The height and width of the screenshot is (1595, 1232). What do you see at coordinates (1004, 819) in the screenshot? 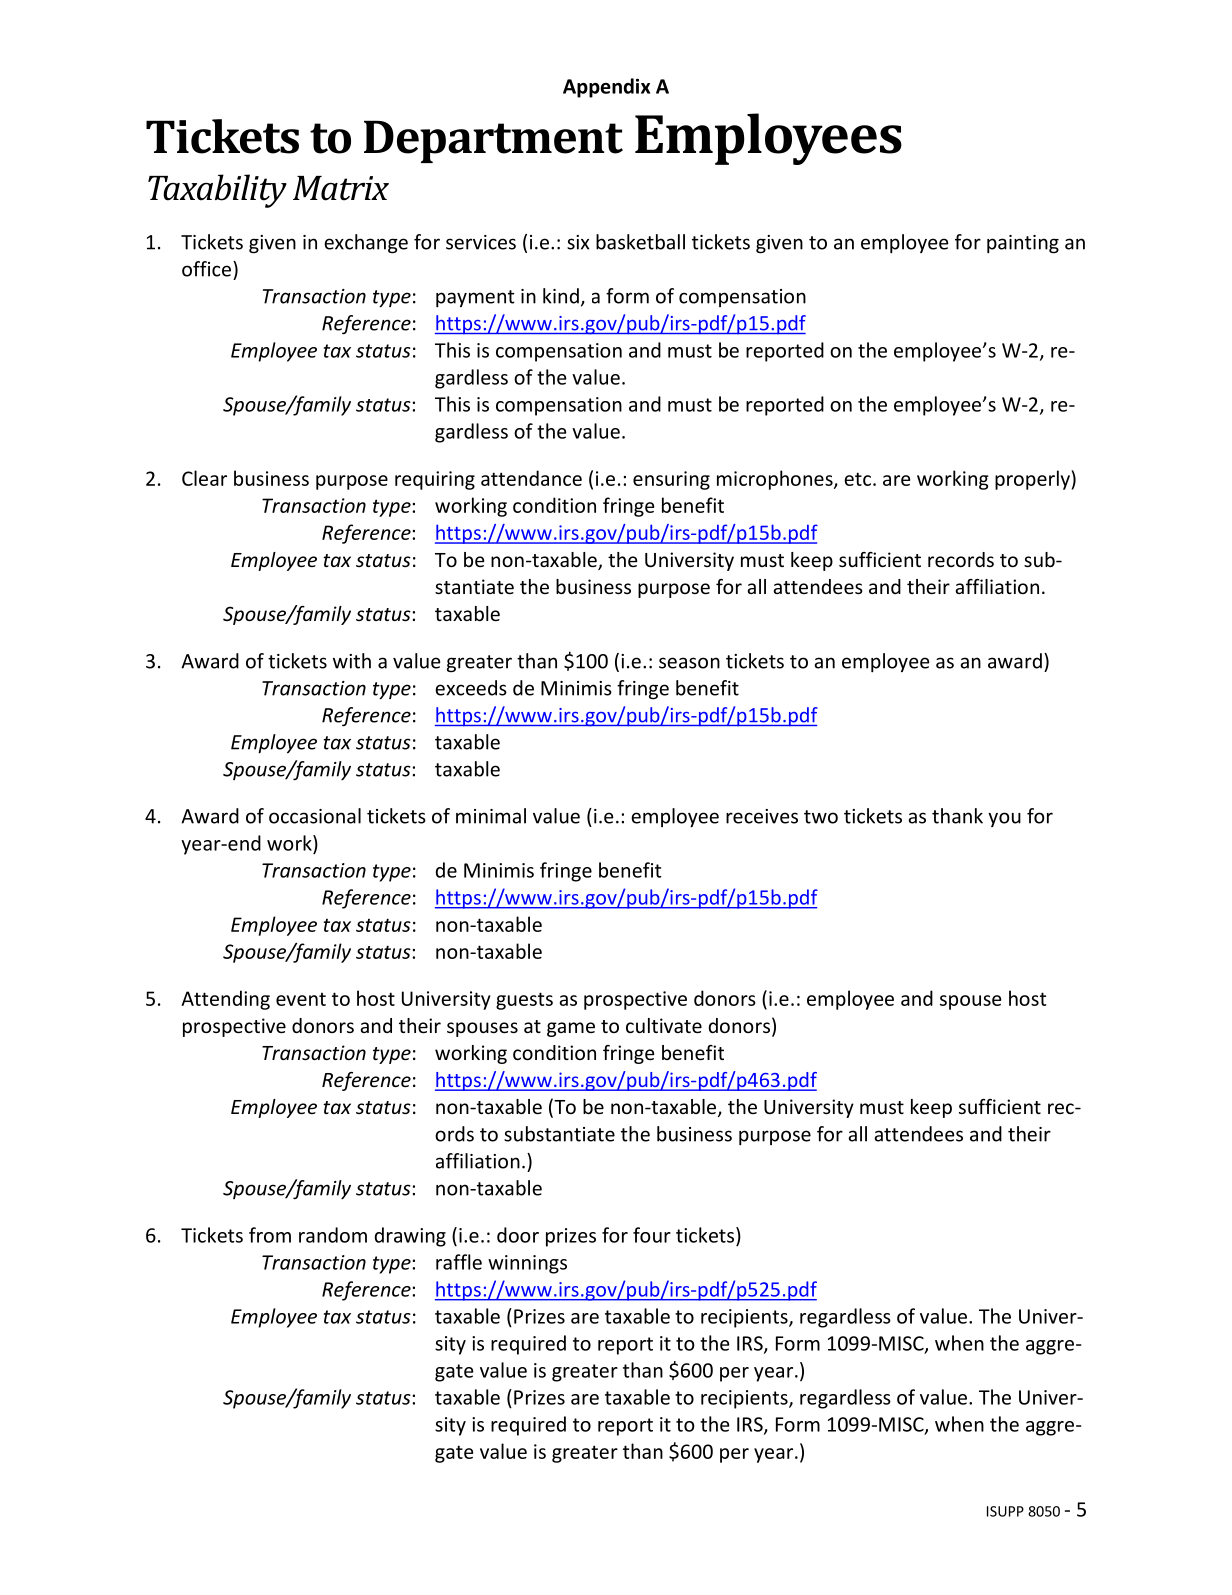
I see `you` at bounding box center [1004, 819].
